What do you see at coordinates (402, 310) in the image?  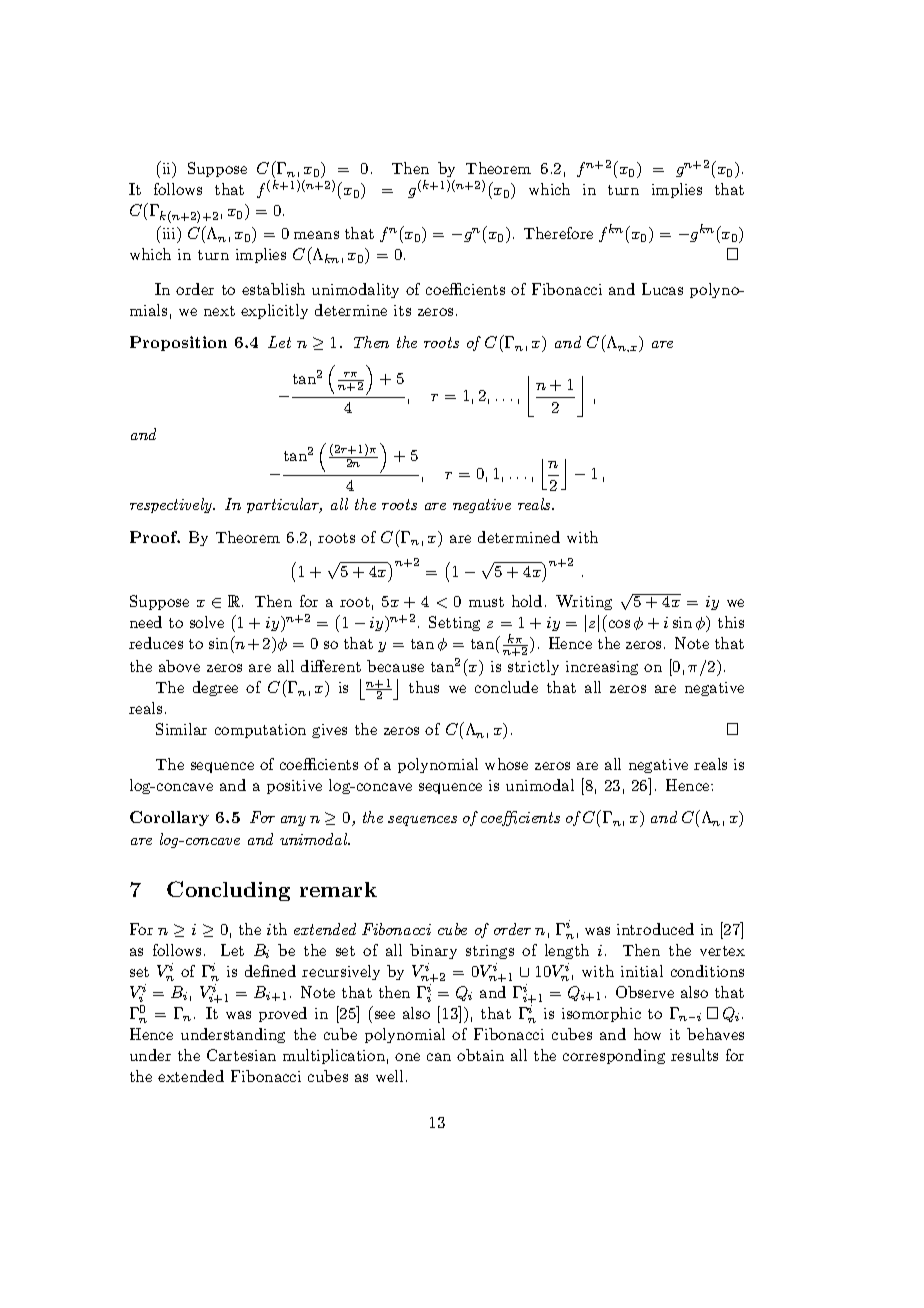 I see `its` at bounding box center [402, 310].
